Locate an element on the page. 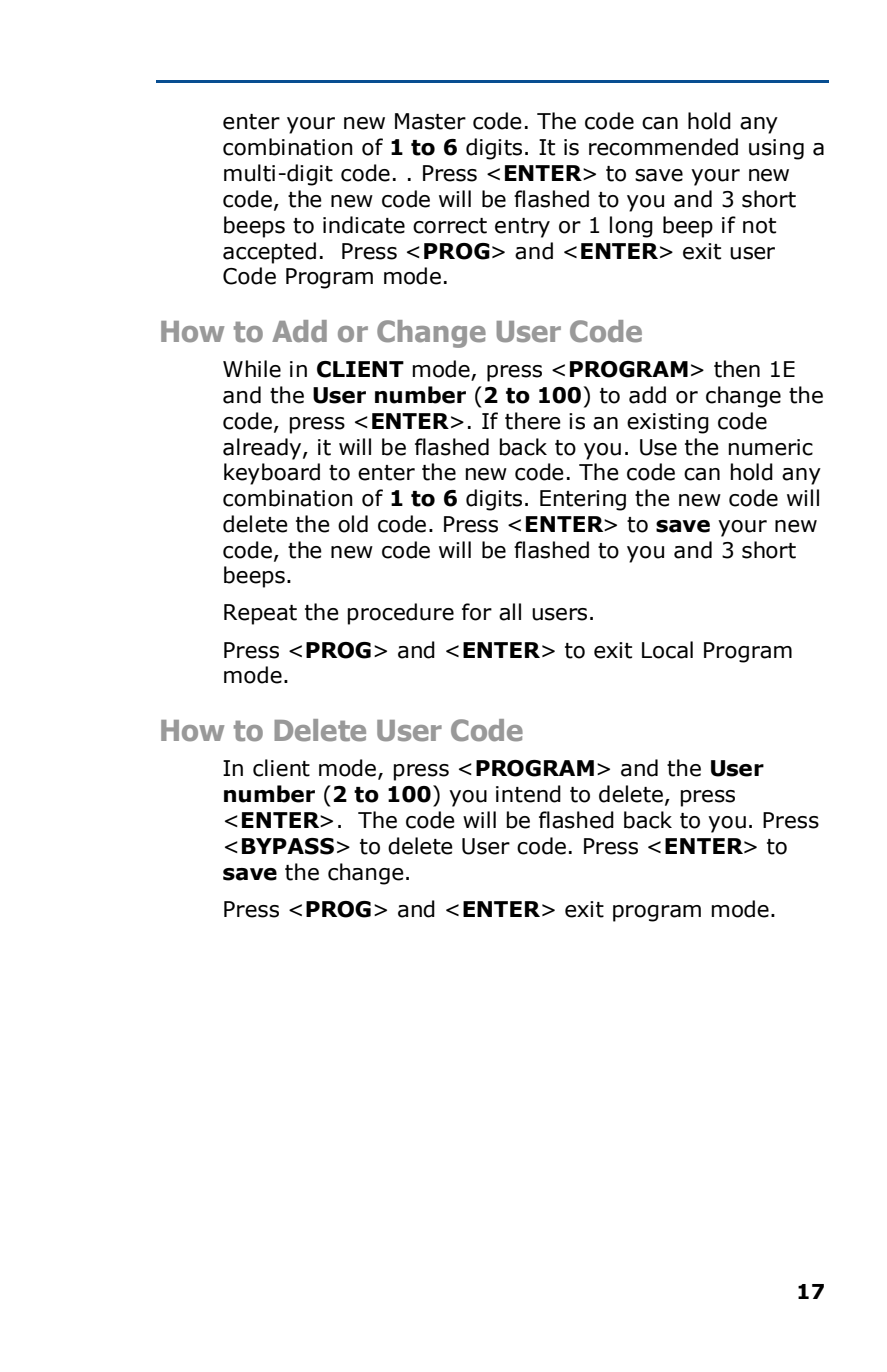 This document has width=887, height=1372. there is located at coordinates (533, 421).
